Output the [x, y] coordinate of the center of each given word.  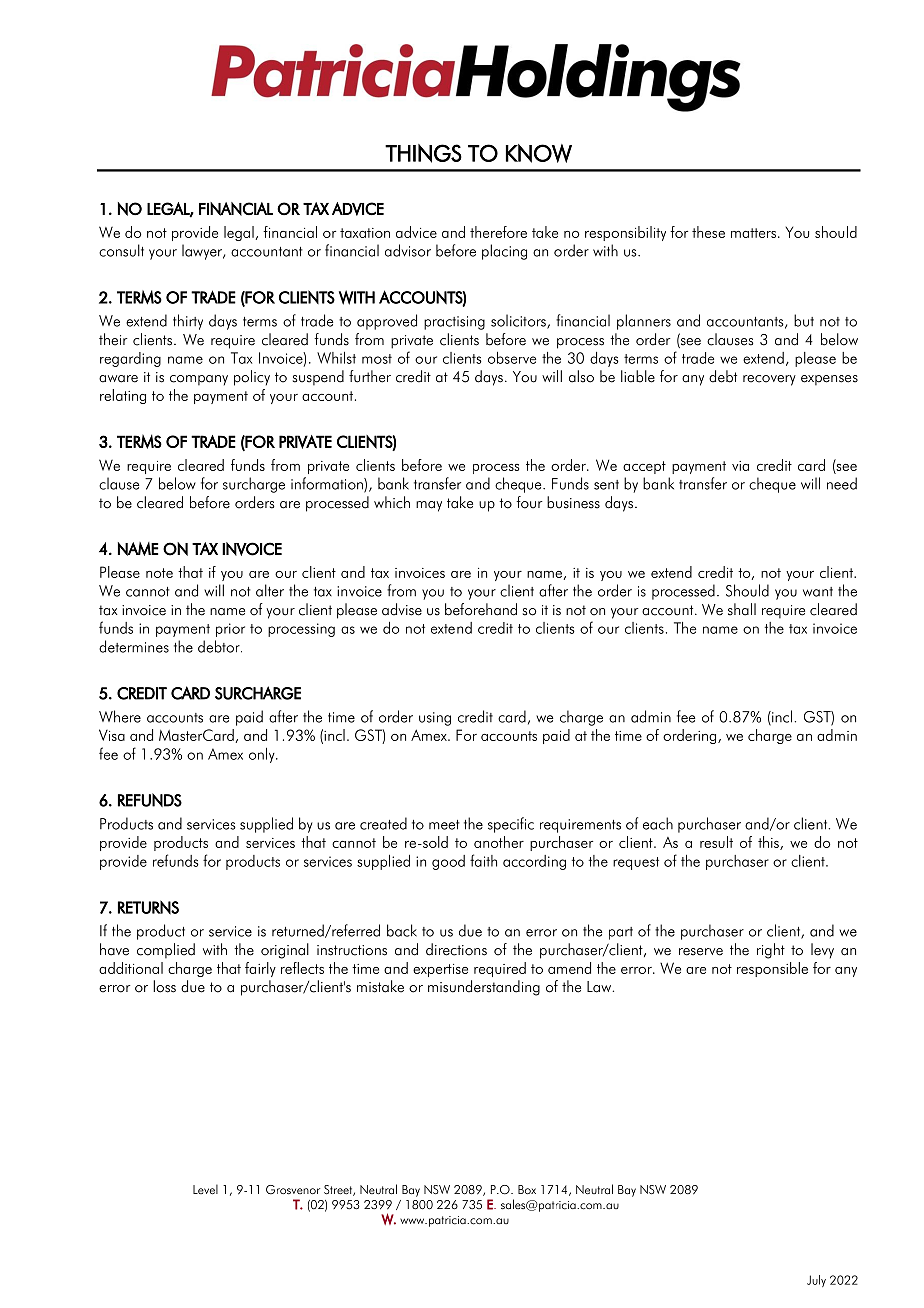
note [159, 573]
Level [205, 1189]
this [769, 843]
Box [527, 1189]
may [429, 506]
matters [753, 233]
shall [742, 609]
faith [483, 860]
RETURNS [148, 907]
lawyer [203, 252]
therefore [498, 232]
